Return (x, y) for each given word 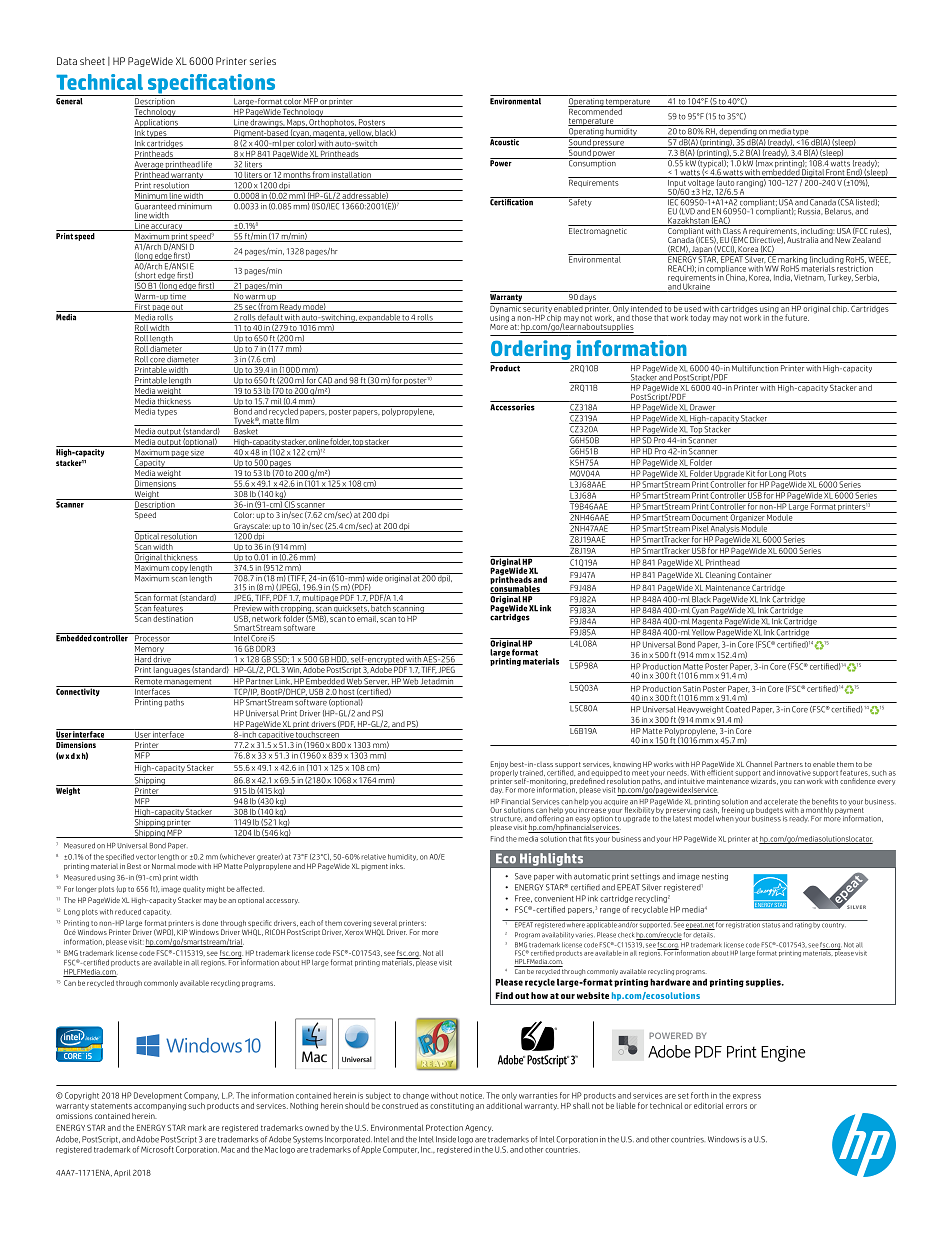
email (367, 618)
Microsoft (157, 1149)
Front (835, 173)
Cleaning (720, 577)
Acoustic (505, 141)
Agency (479, 1129)
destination (173, 617)
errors (736, 1106)
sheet (92, 61)
